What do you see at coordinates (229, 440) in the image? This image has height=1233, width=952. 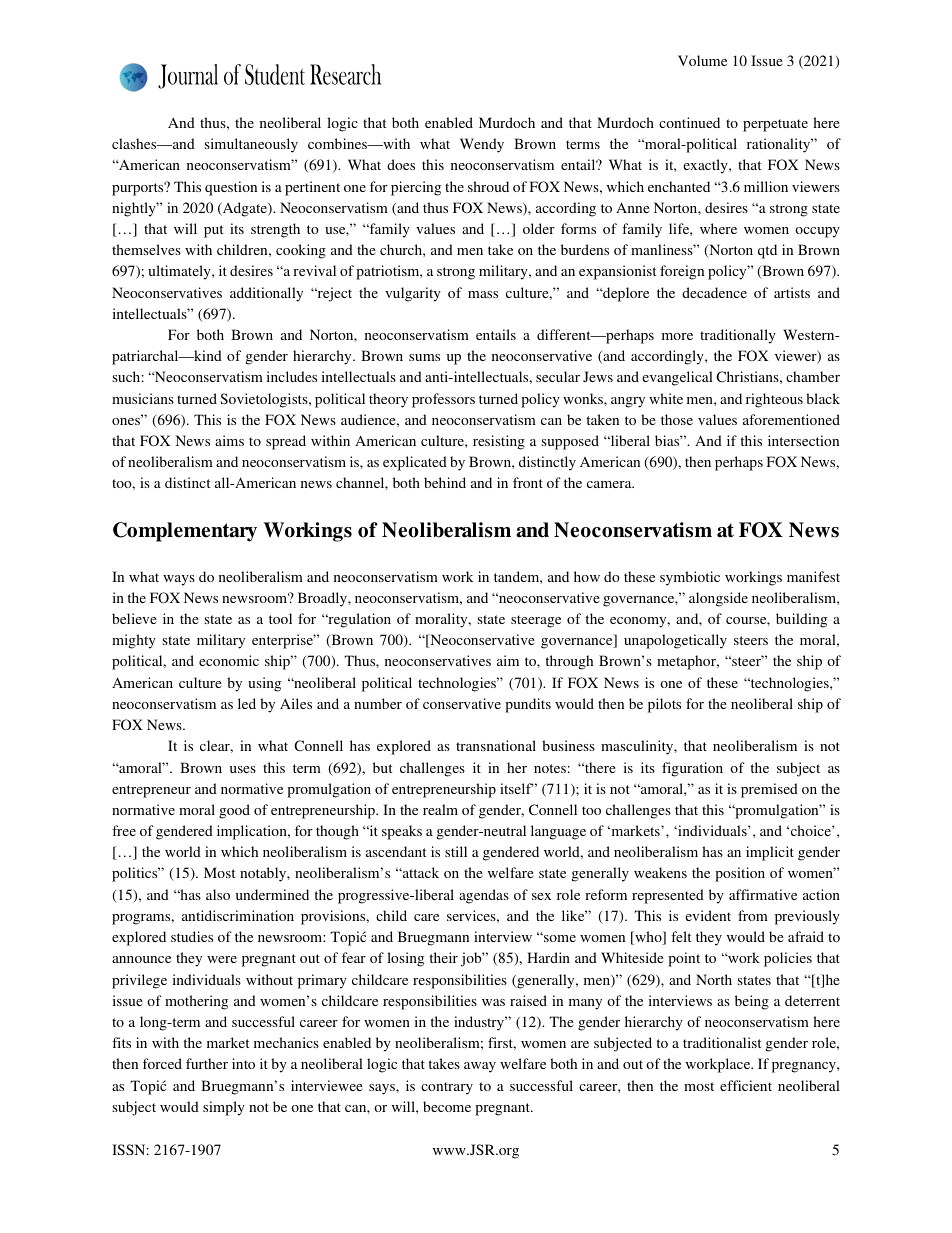 I see `aims` at bounding box center [229, 440].
